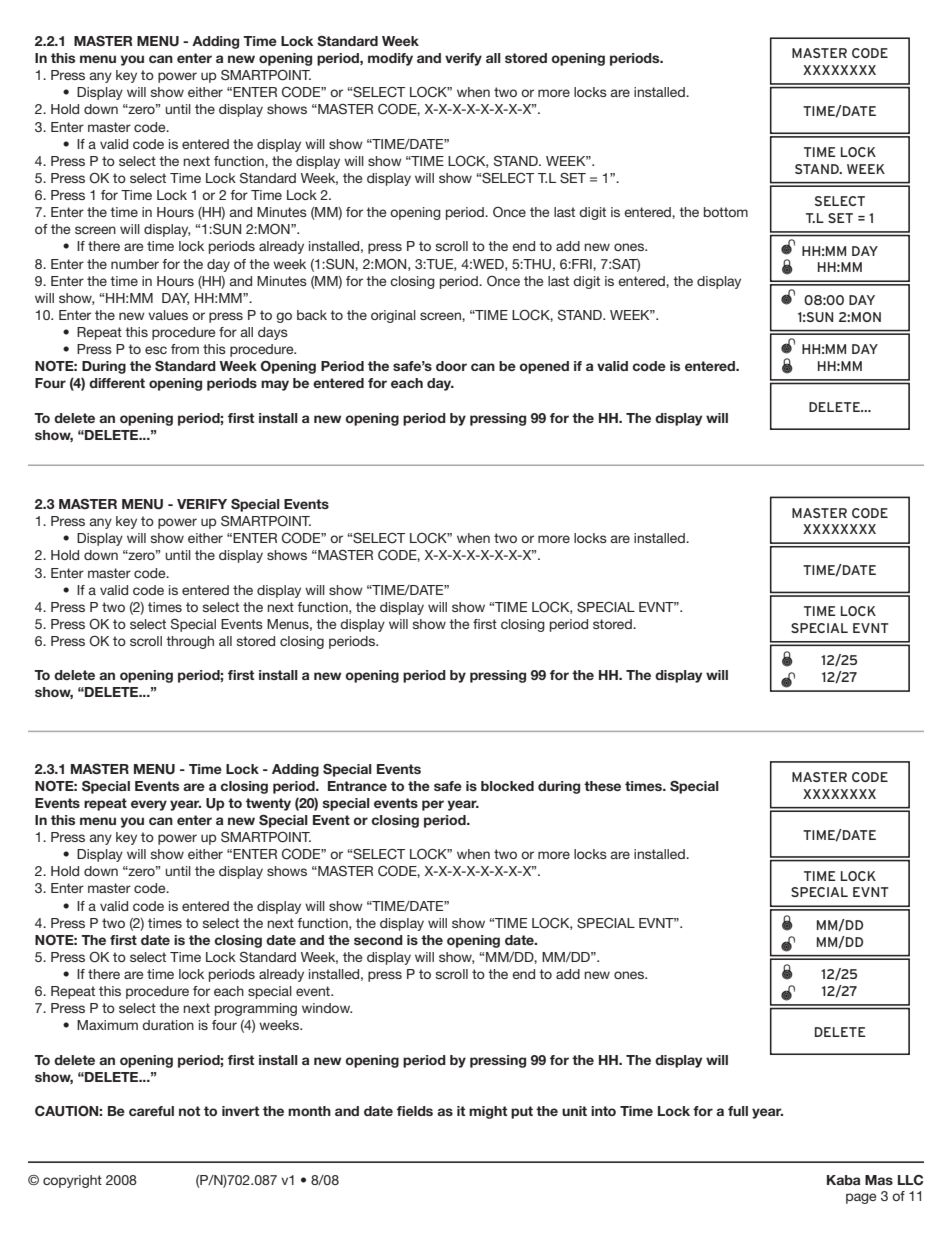  Describe the element at coordinates (738, 1111) in the image. I see `full` at that location.
